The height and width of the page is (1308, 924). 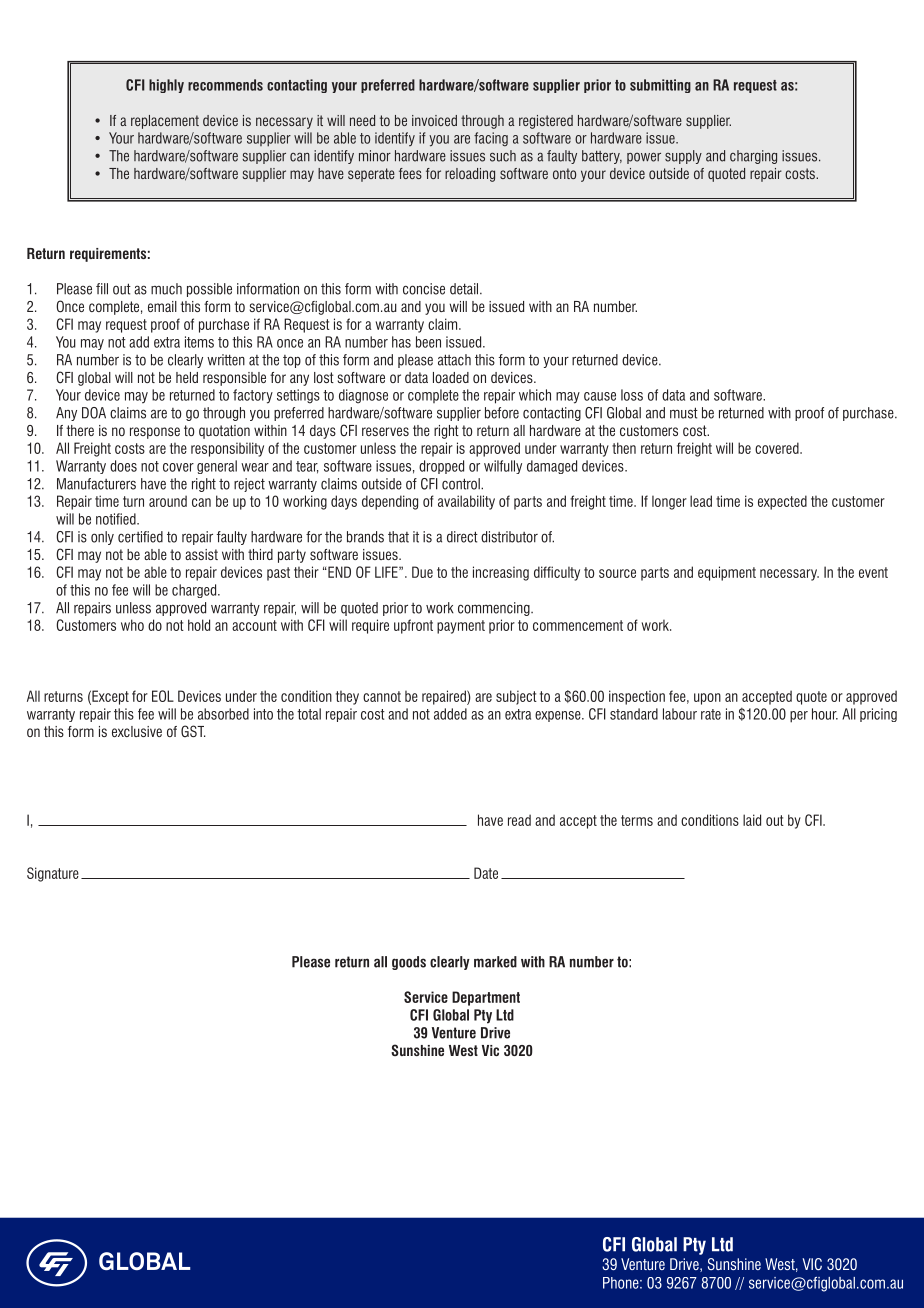 I want to click on items, so click(x=199, y=342).
